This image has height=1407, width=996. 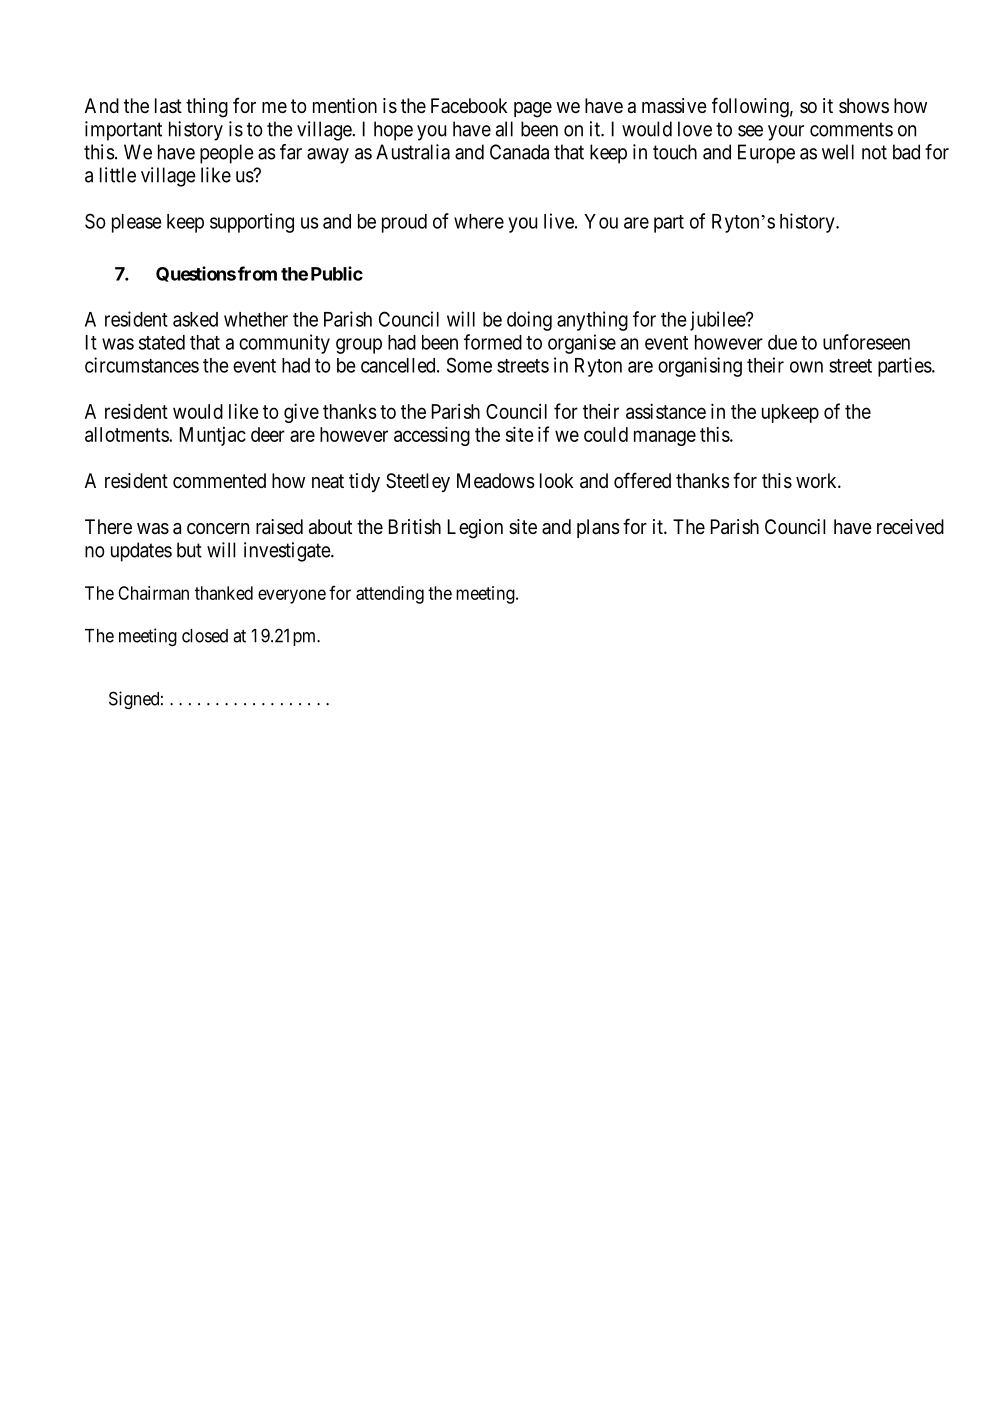 I want to click on page, so click(x=533, y=110).
